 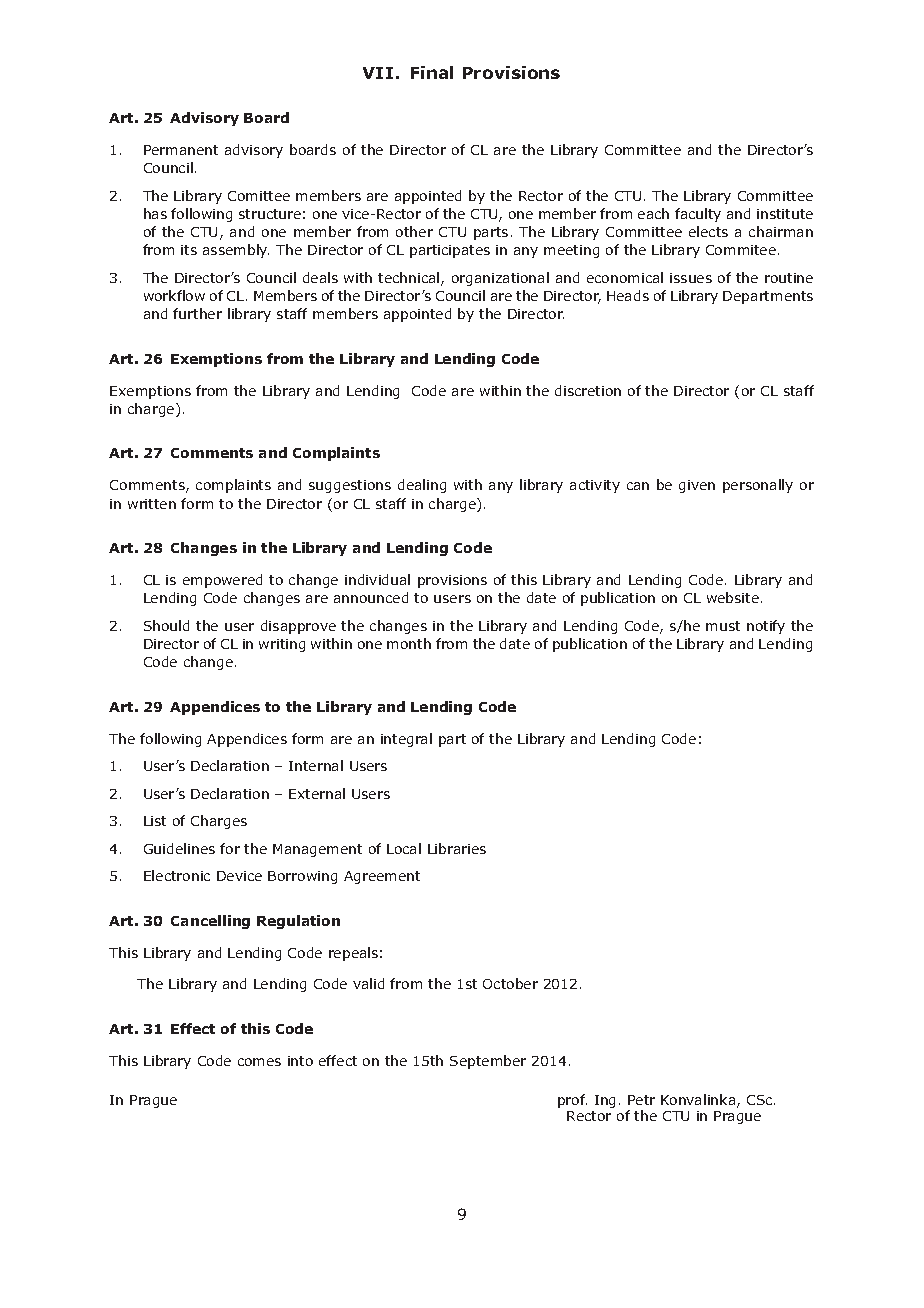 What do you see at coordinates (316, 765) in the screenshot?
I see `Internal` at bounding box center [316, 765].
